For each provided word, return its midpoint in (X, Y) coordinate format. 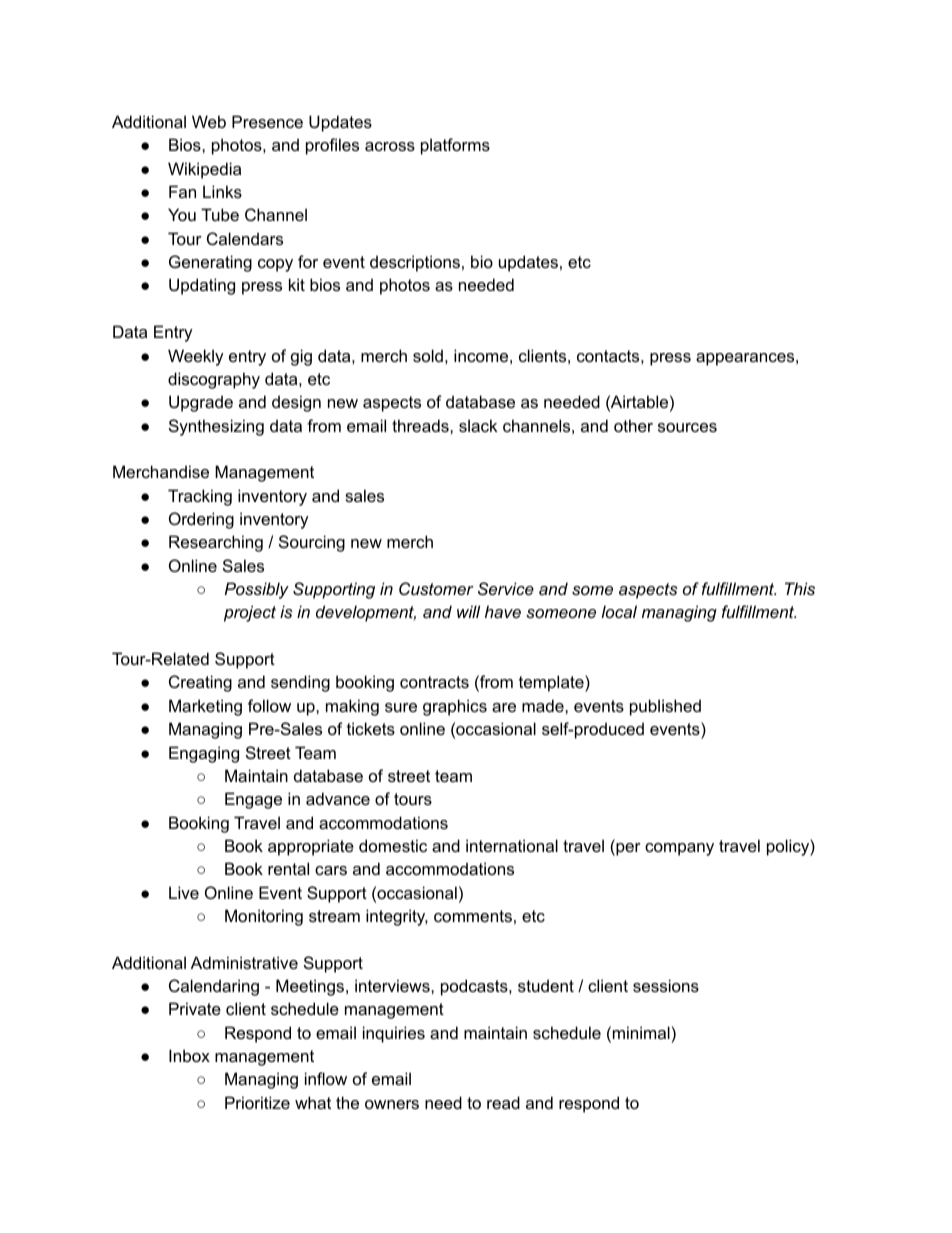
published (665, 707)
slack (478, 425)
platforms (455, 146)
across (390, 146)
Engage (253, 800)
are (504, 707)
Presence (267, 121)
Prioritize (257, 1102)
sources (687, 427)
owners (392, 1104)
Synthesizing (216, 427)
